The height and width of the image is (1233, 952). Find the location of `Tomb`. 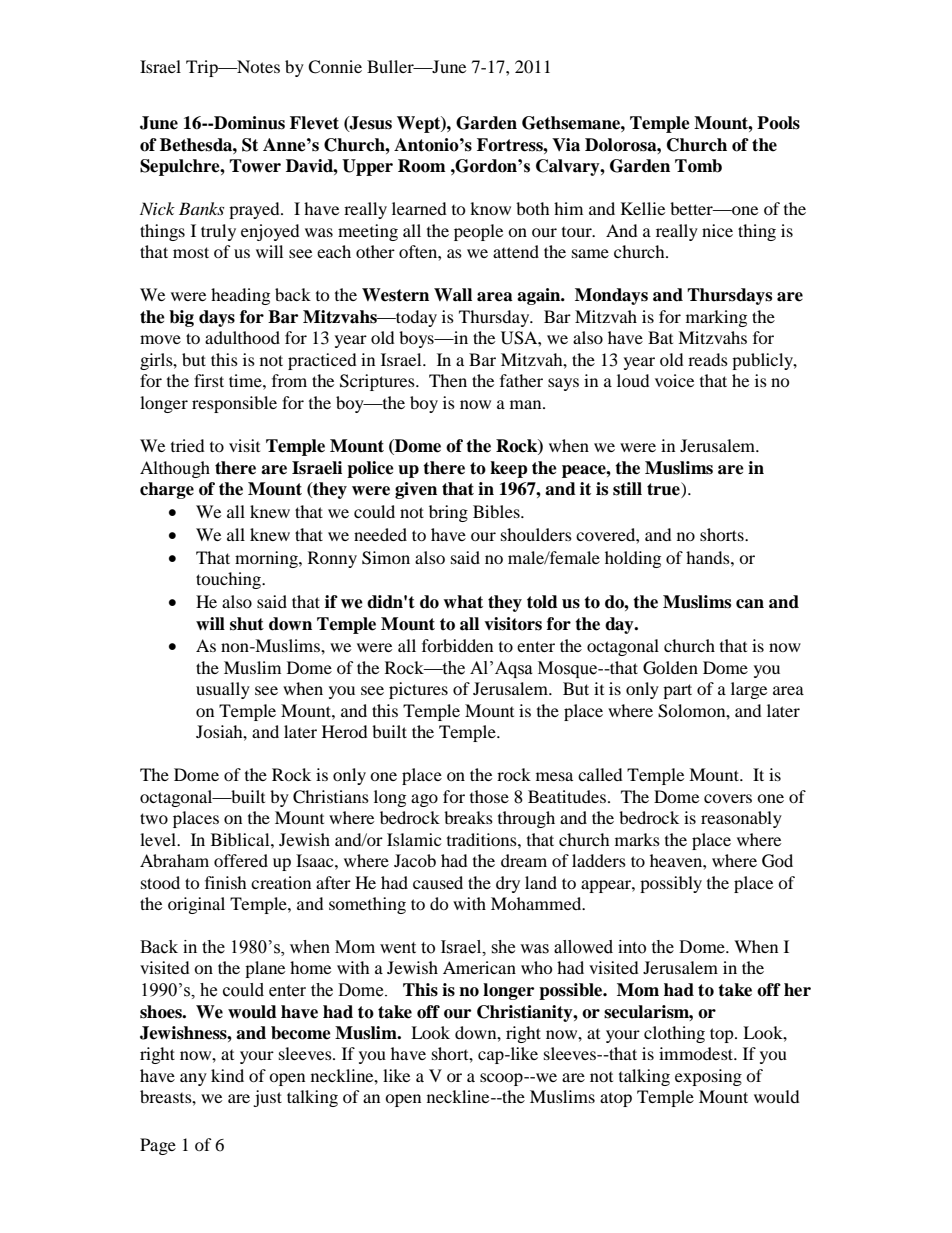

Tomb is located at coordinates (698, 166).
